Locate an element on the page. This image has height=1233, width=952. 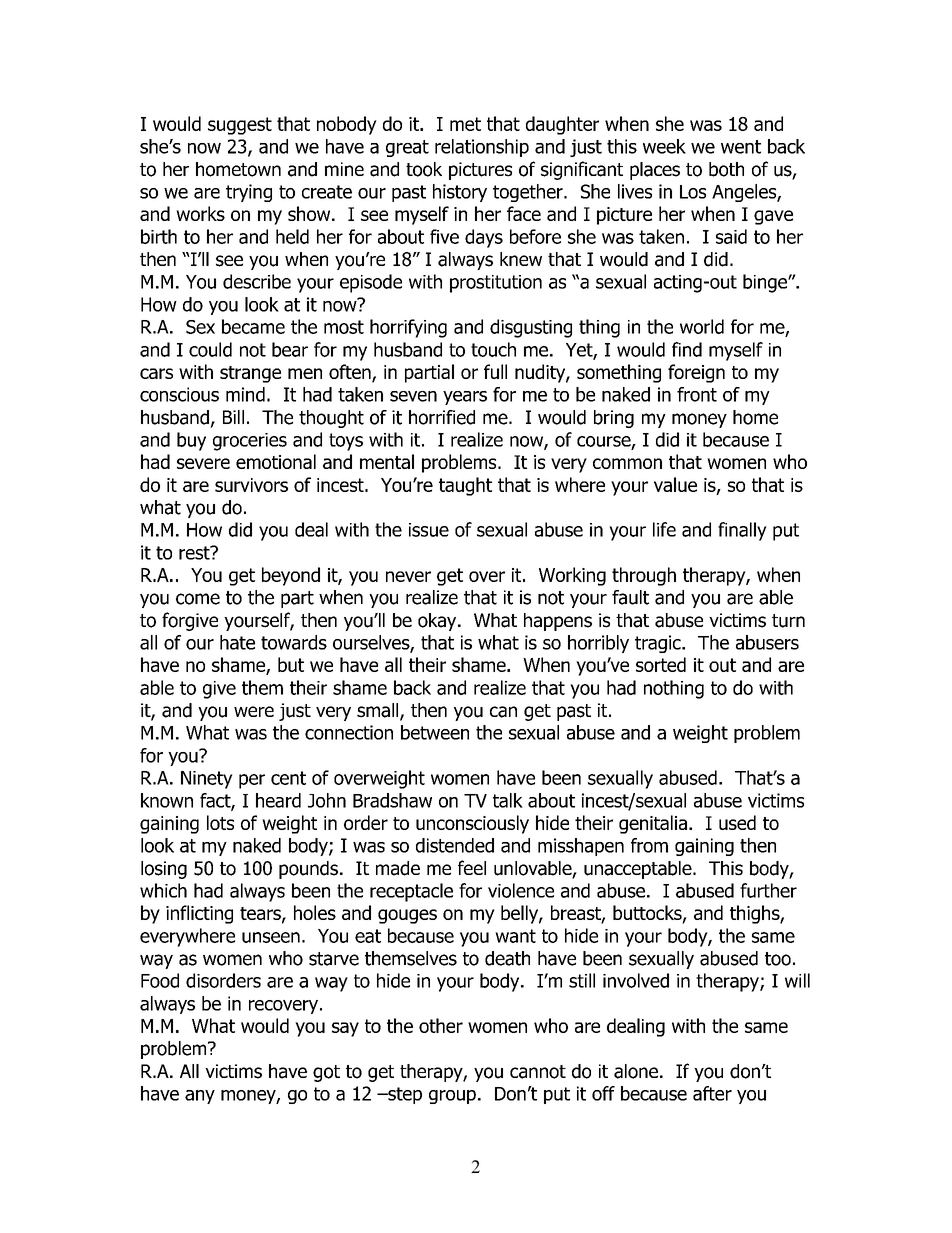
come is located at coordinates (198, 599).
